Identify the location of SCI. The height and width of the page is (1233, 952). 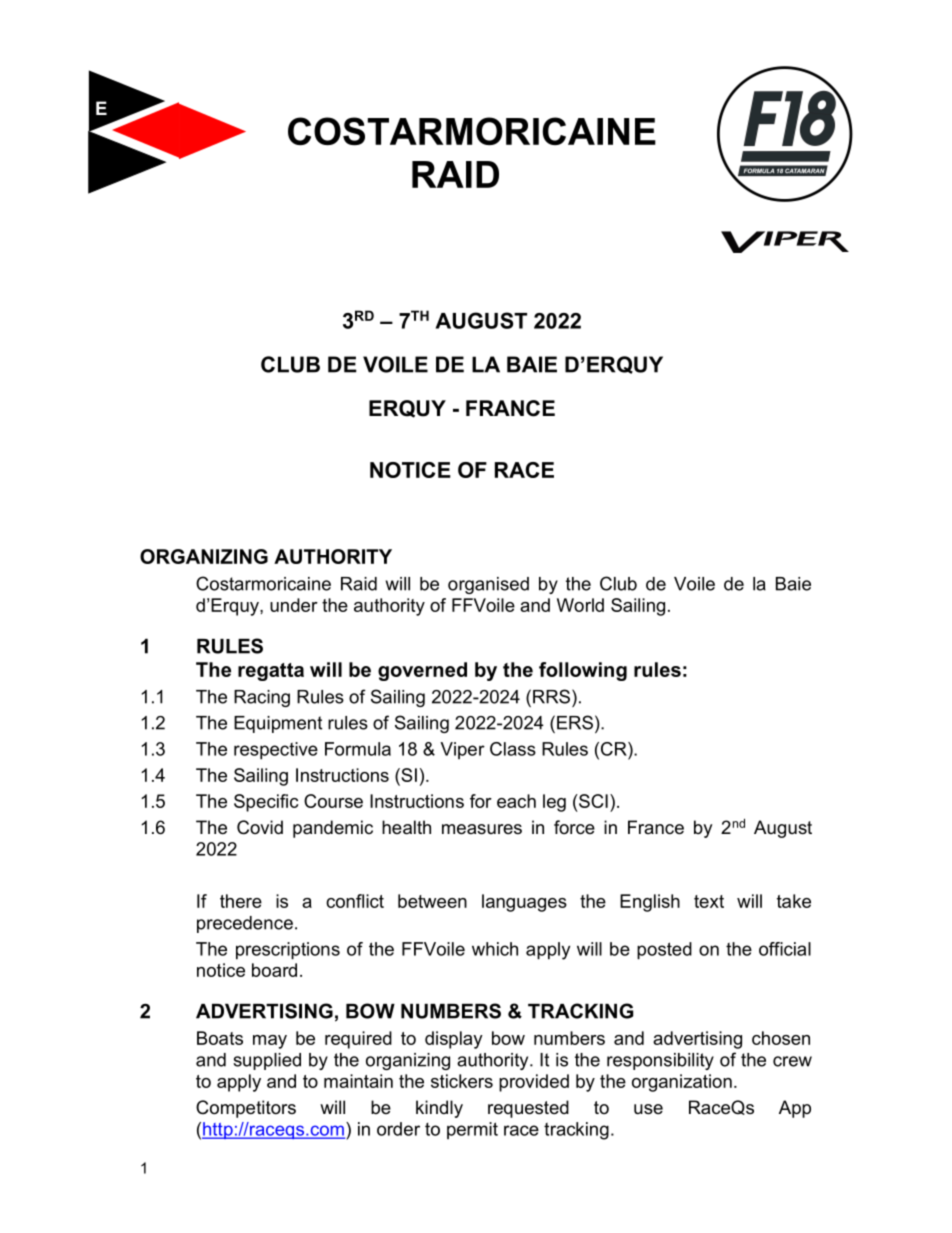
(592, 801).
